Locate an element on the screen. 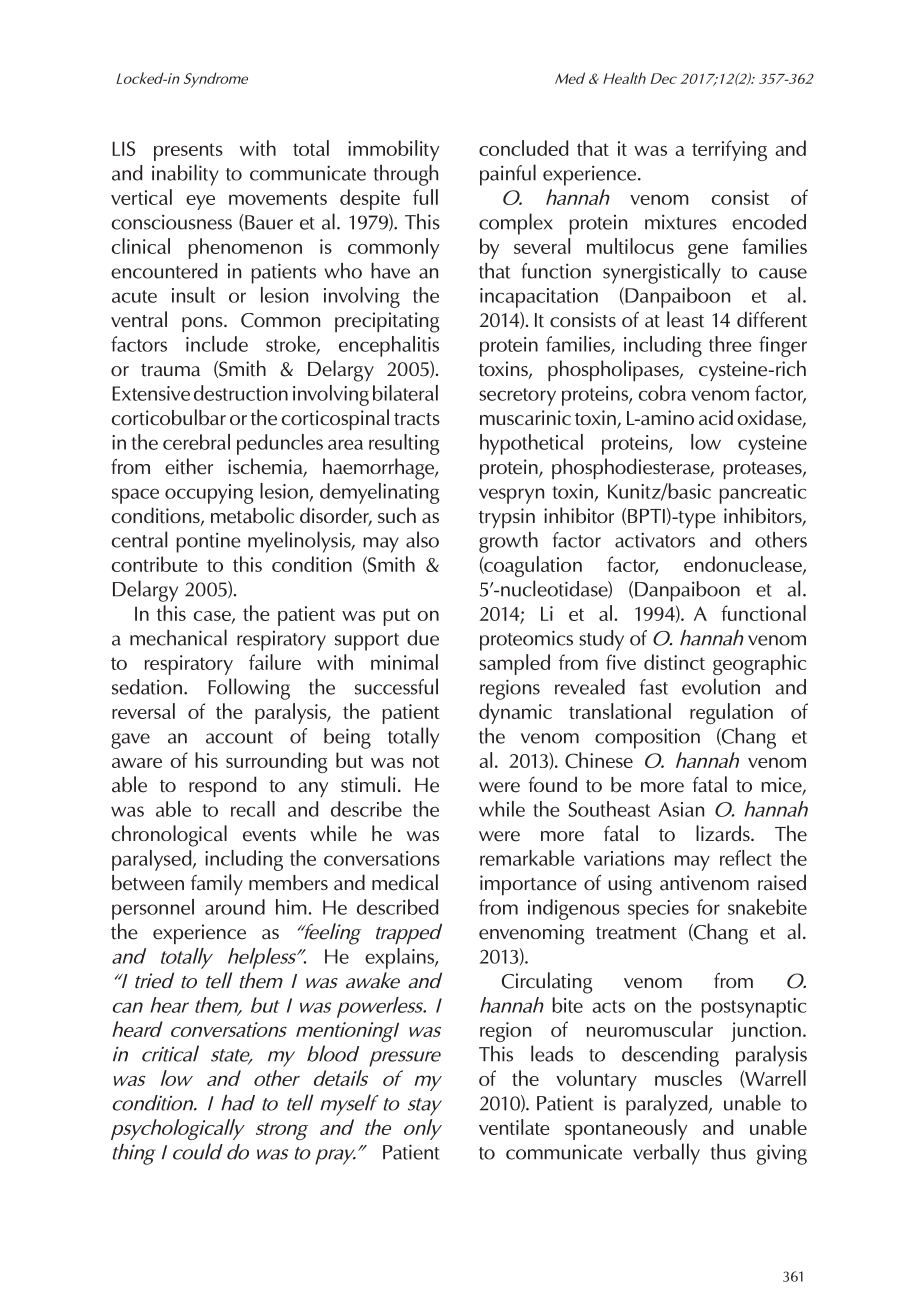 This screenshot has height=1314, width=924. resulting is located at coordinates (404, 444).
